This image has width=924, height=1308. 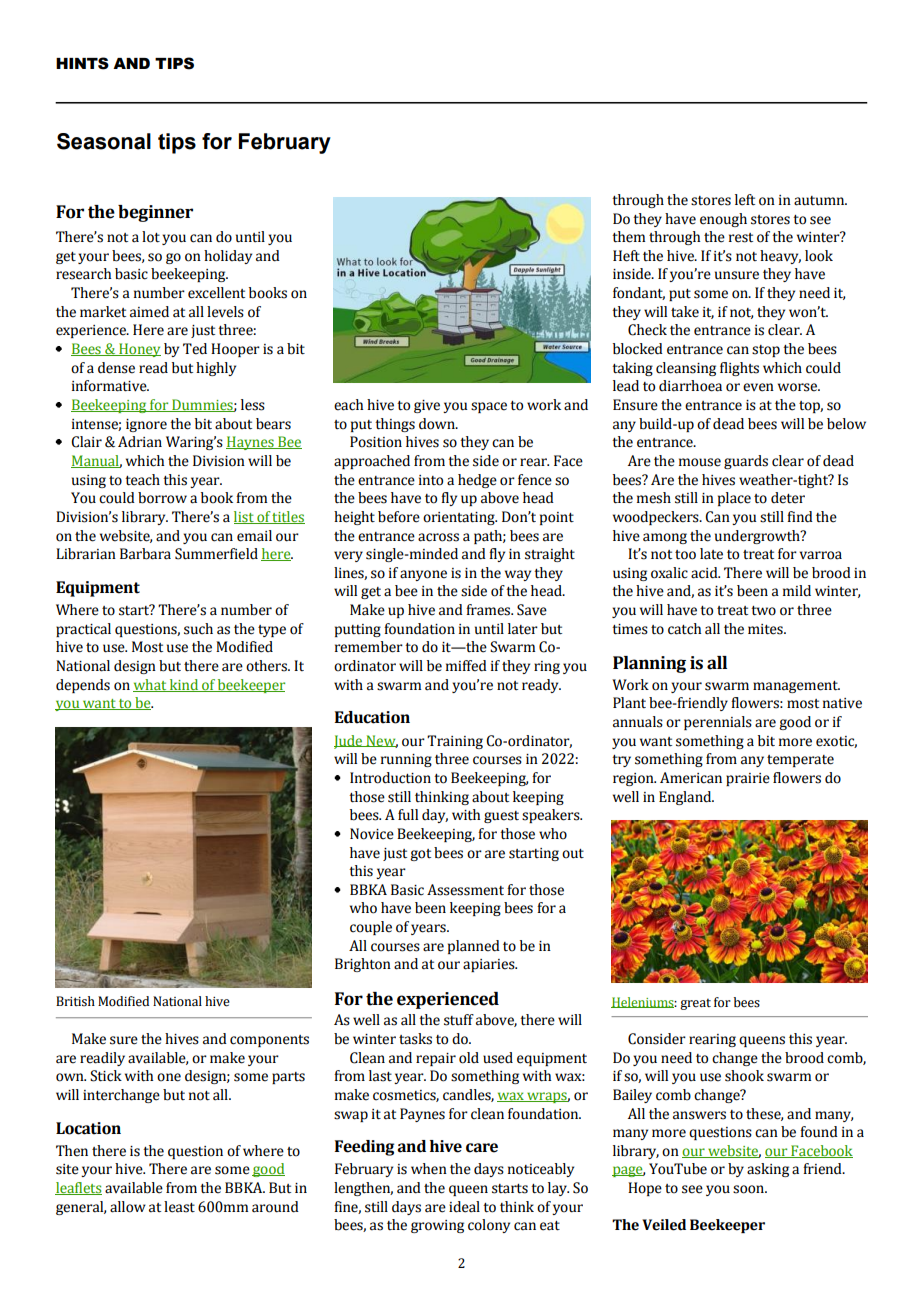 I want to click on such, so click(x=198, y=629).
